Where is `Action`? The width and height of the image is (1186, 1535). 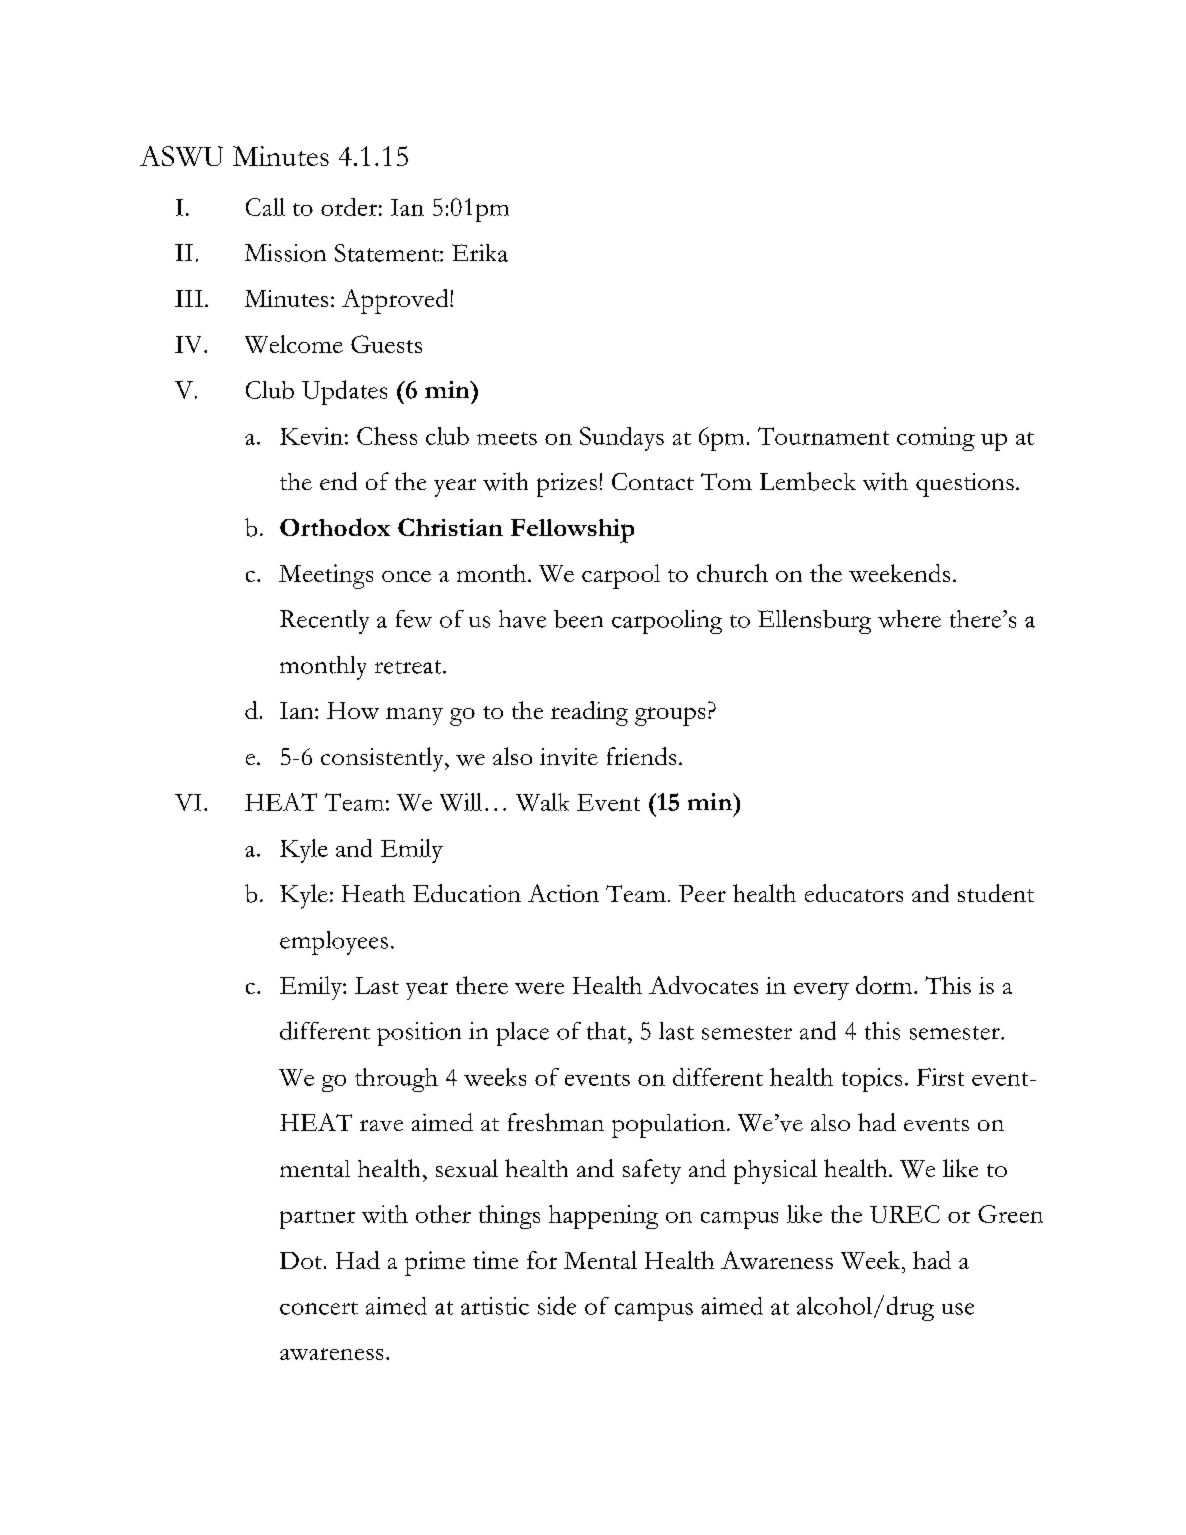
Action is located at coordinates (563, 893).
